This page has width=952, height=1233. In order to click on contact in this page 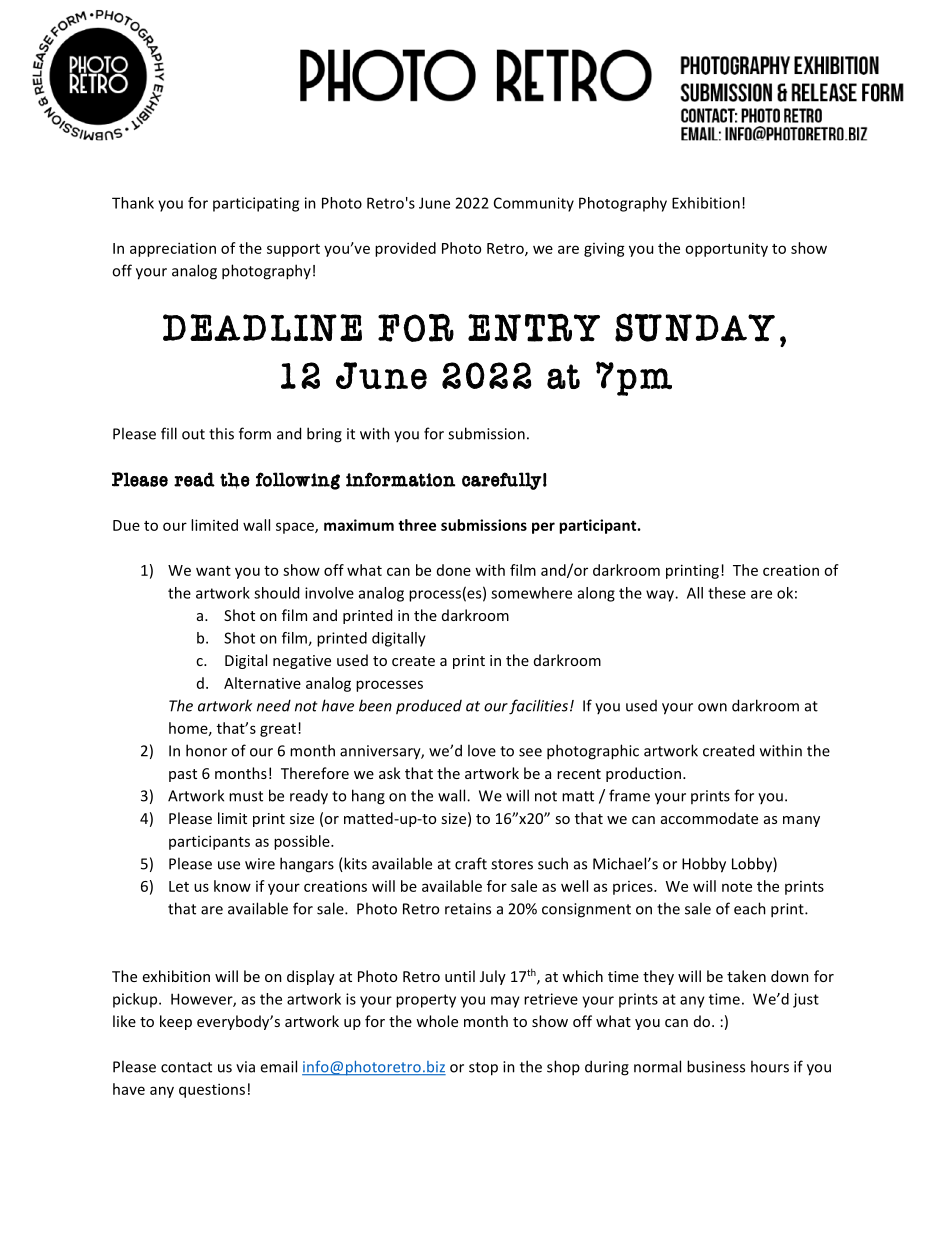, I will do `click(186, 1067)`.
